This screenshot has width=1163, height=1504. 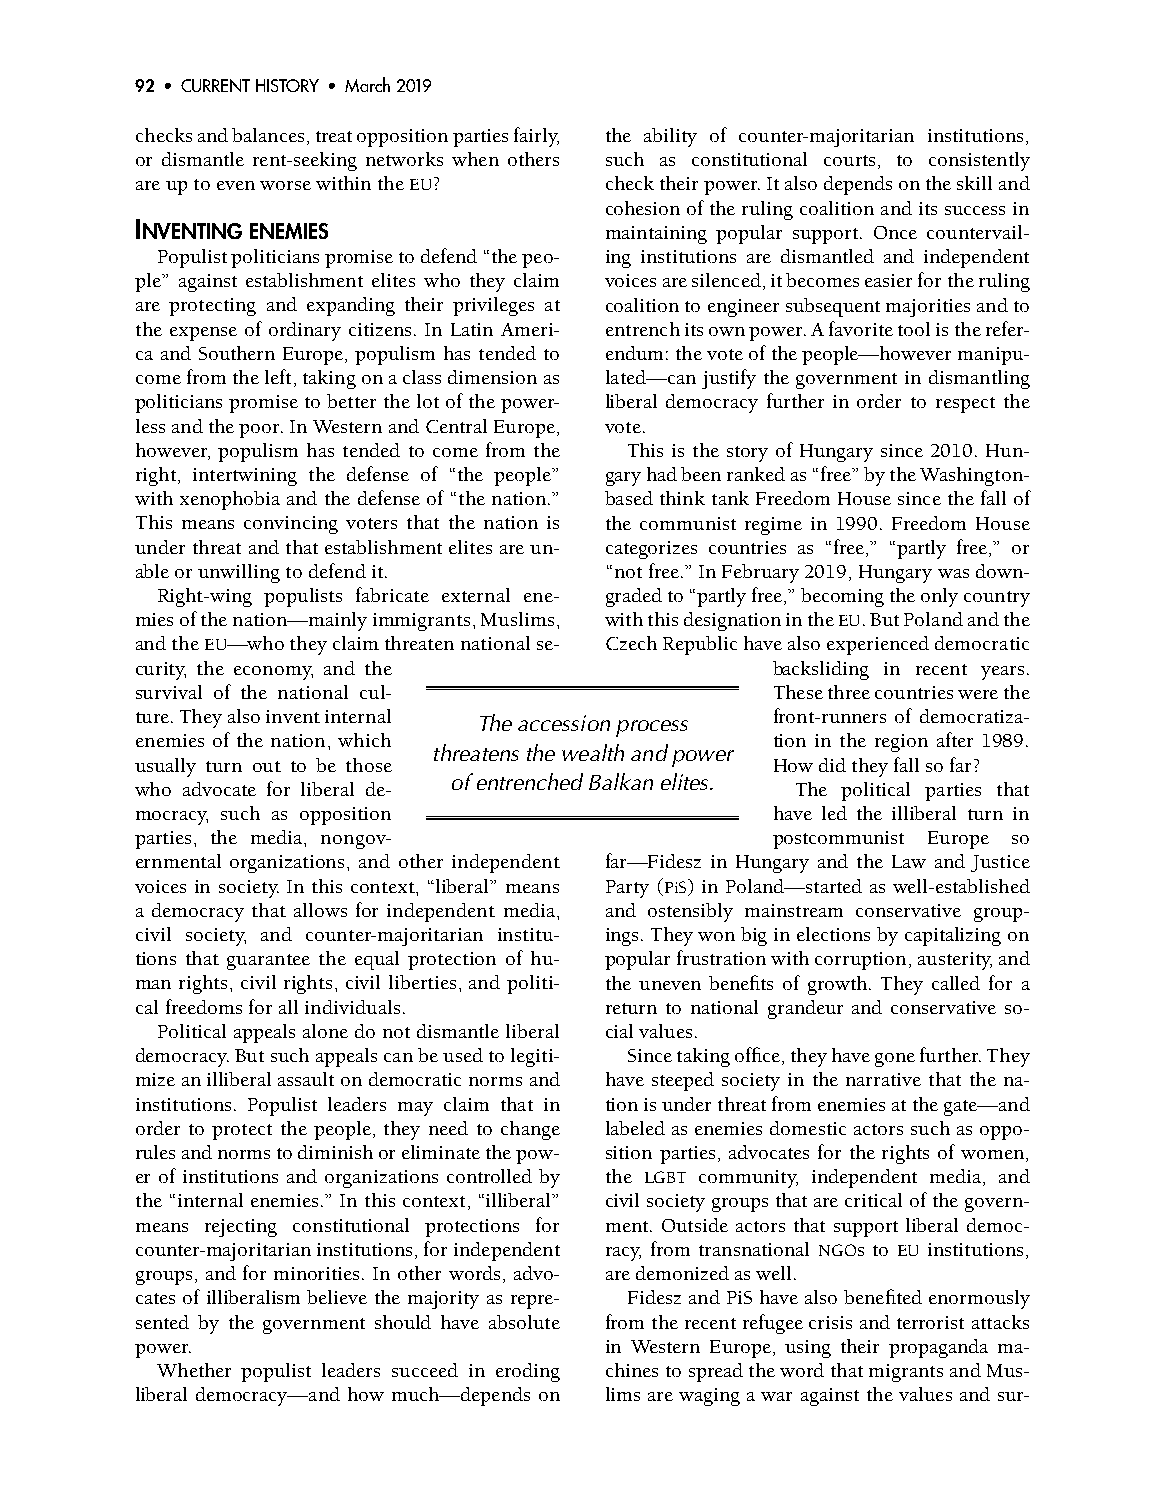 What do you see at coordinates (965, 405) in the screenshot?
I see `respect` at bounding box center [965, 405].
